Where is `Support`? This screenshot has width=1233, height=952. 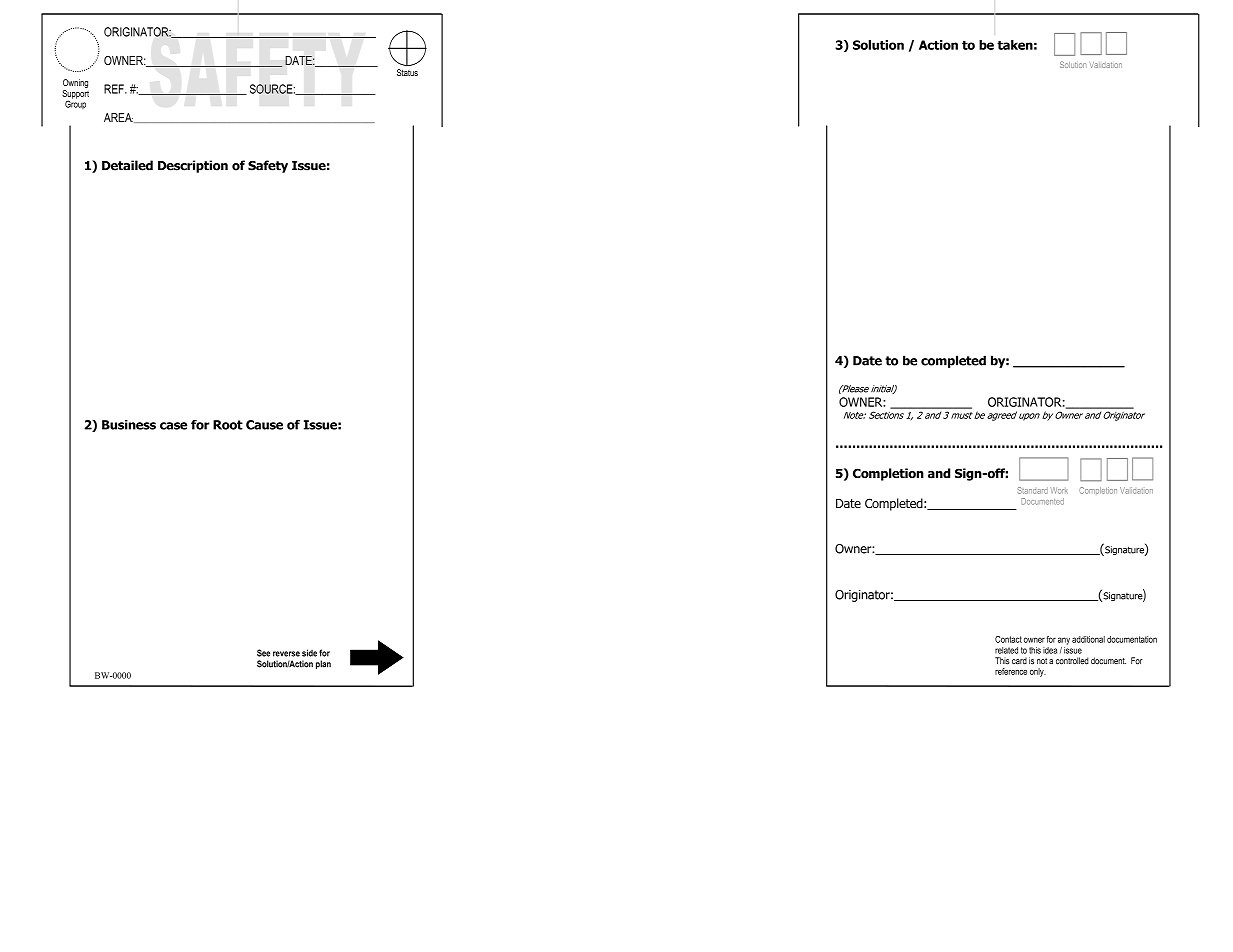 Support is located at coordinates (75, 95).
